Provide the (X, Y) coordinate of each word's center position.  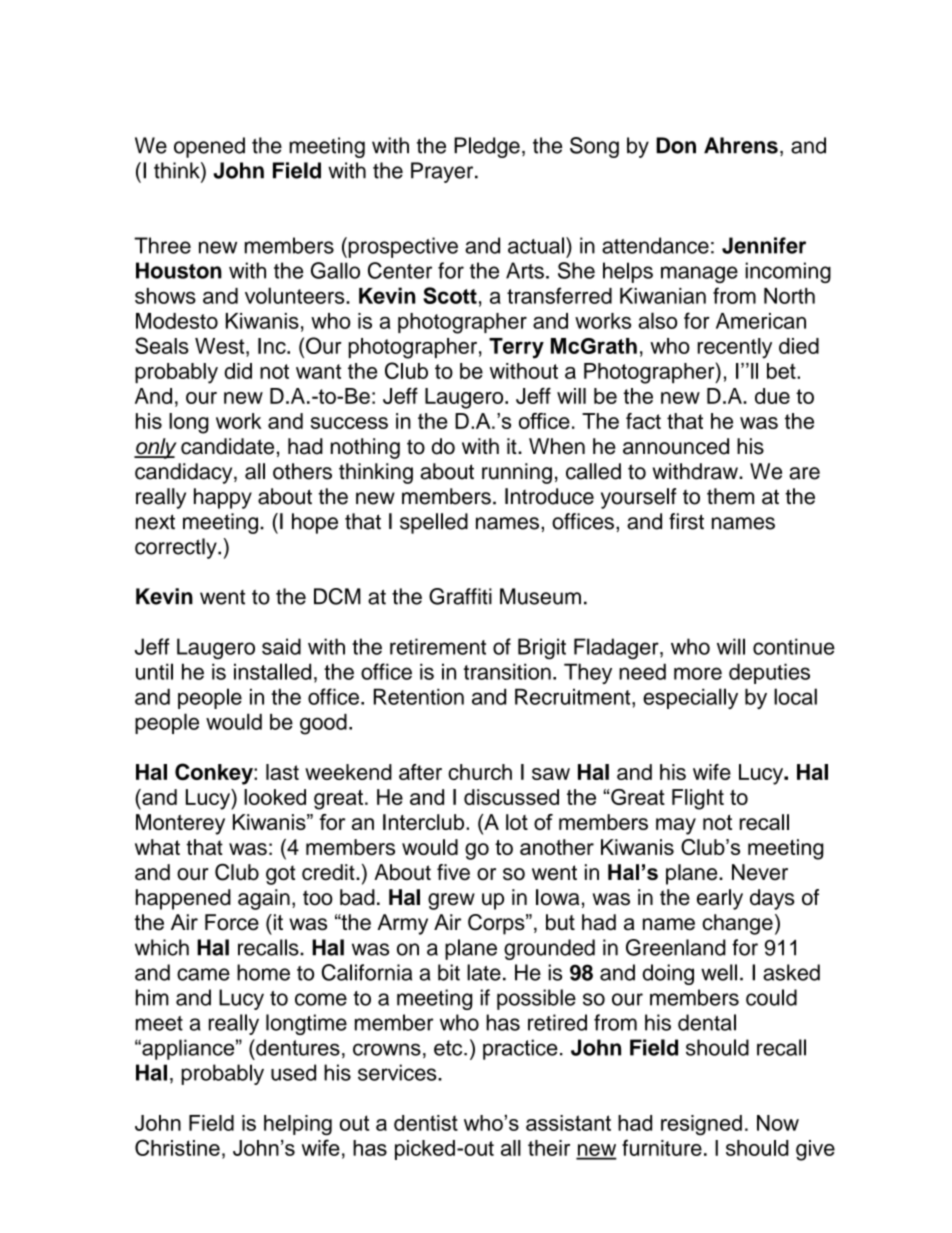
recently (735, 348)
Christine (177, 1147)
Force (232, 922)
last (282, 772)
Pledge (487, 147)
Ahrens (741, 145)
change (737, 924)
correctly (177, 548)
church (480, 772)
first (686, 521)
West (221, 346)
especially (690, 698)
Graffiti (460, 596)
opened (209, 147)
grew (451, 901)
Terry (516, 348)
